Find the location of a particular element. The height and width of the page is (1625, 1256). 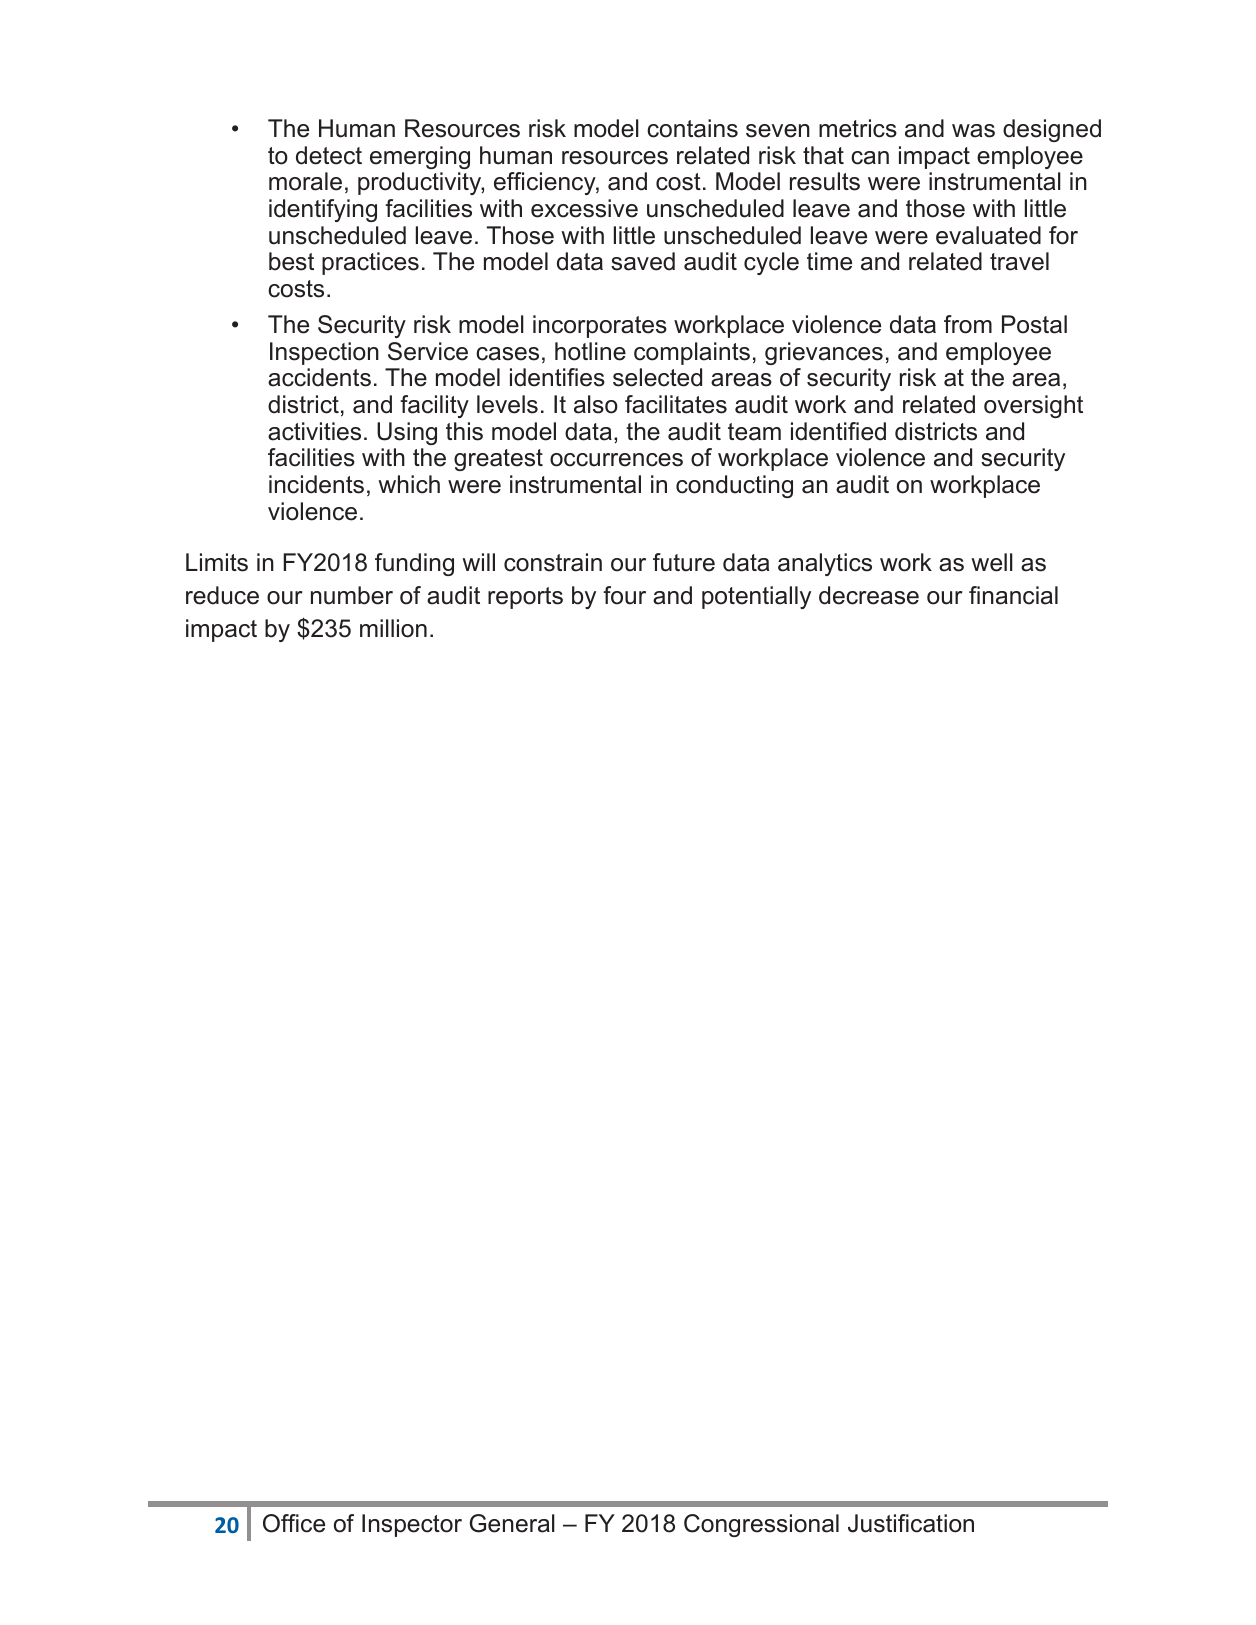

was is located at coordinates (973, 131).
